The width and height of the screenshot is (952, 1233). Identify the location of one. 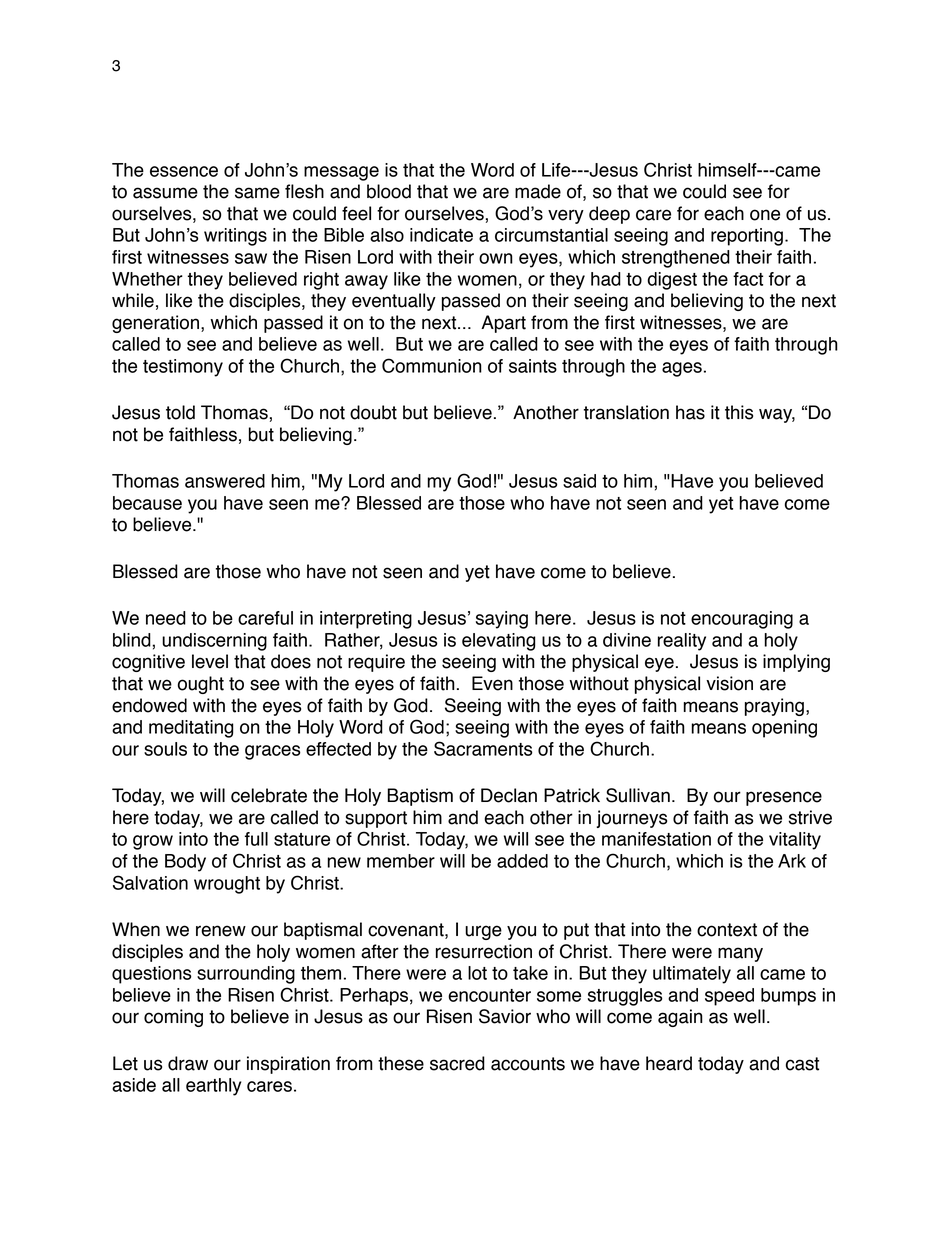
(765, 215).
